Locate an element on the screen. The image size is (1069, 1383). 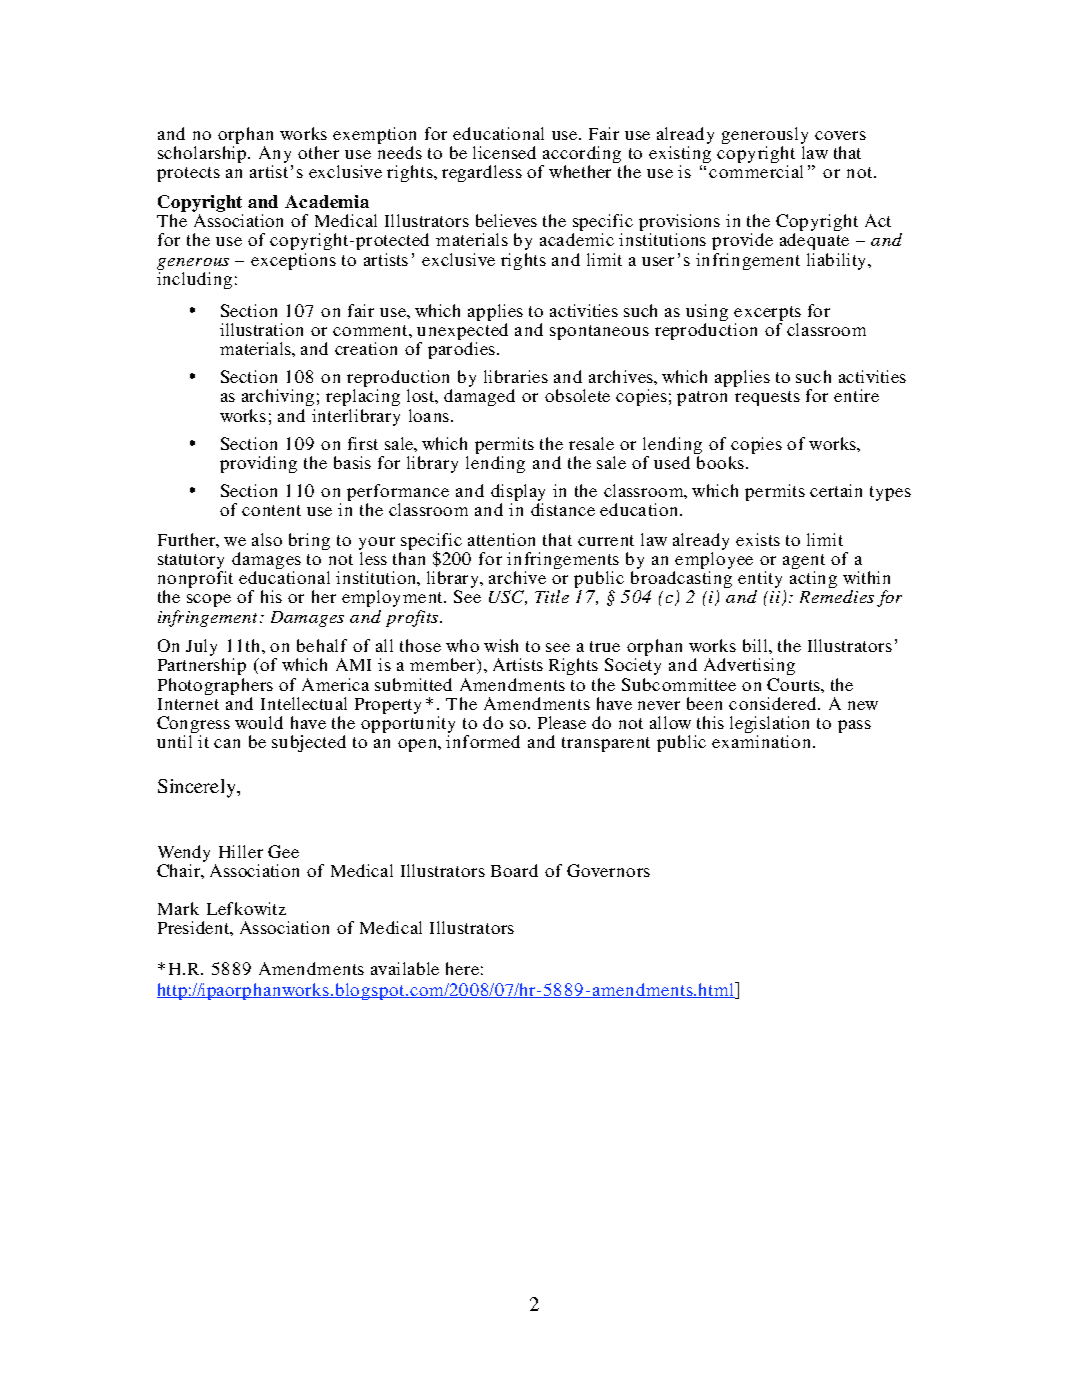
can is located at coordinates (227, 743).
